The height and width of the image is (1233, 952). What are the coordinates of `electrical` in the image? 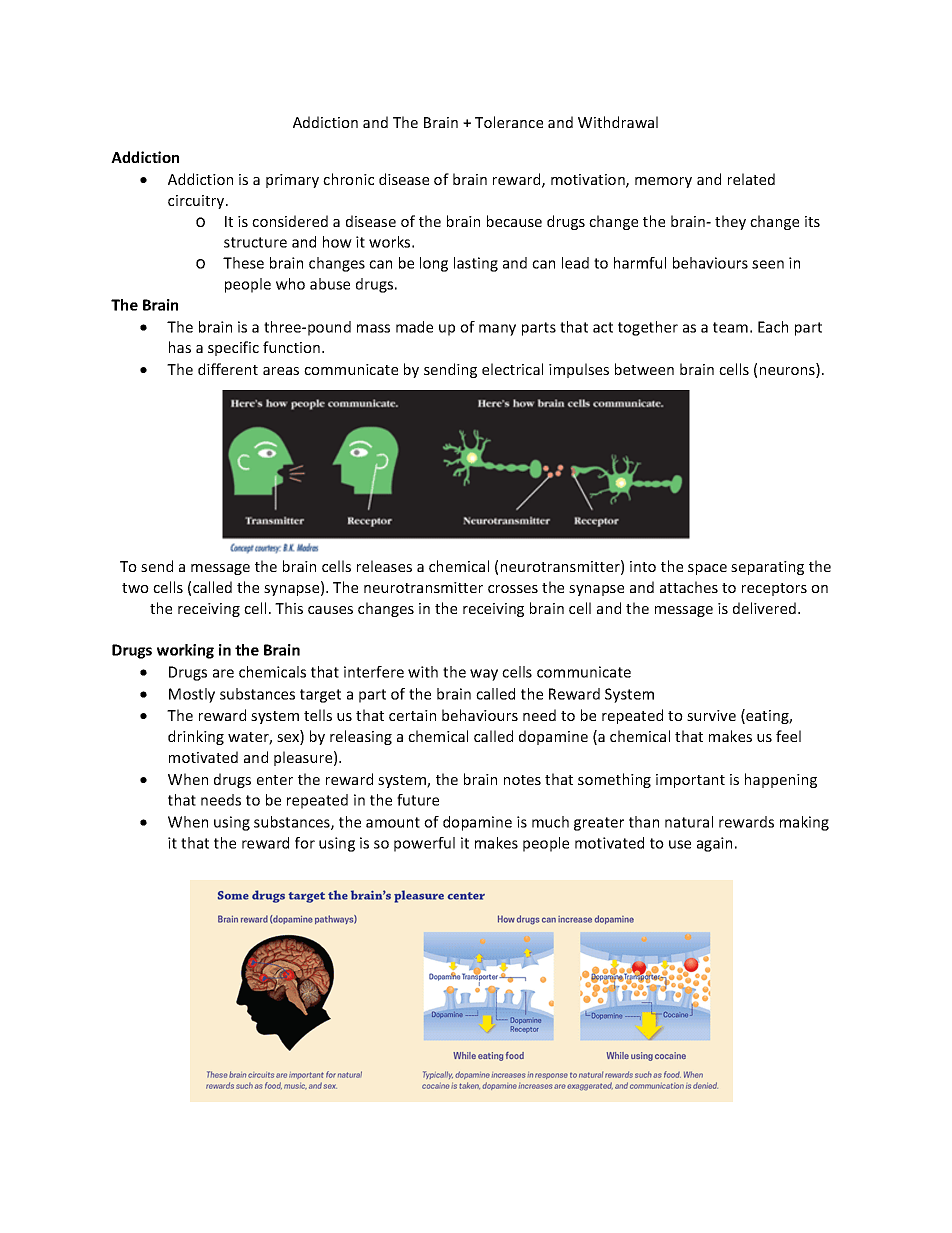 It's located at (512, 369).
